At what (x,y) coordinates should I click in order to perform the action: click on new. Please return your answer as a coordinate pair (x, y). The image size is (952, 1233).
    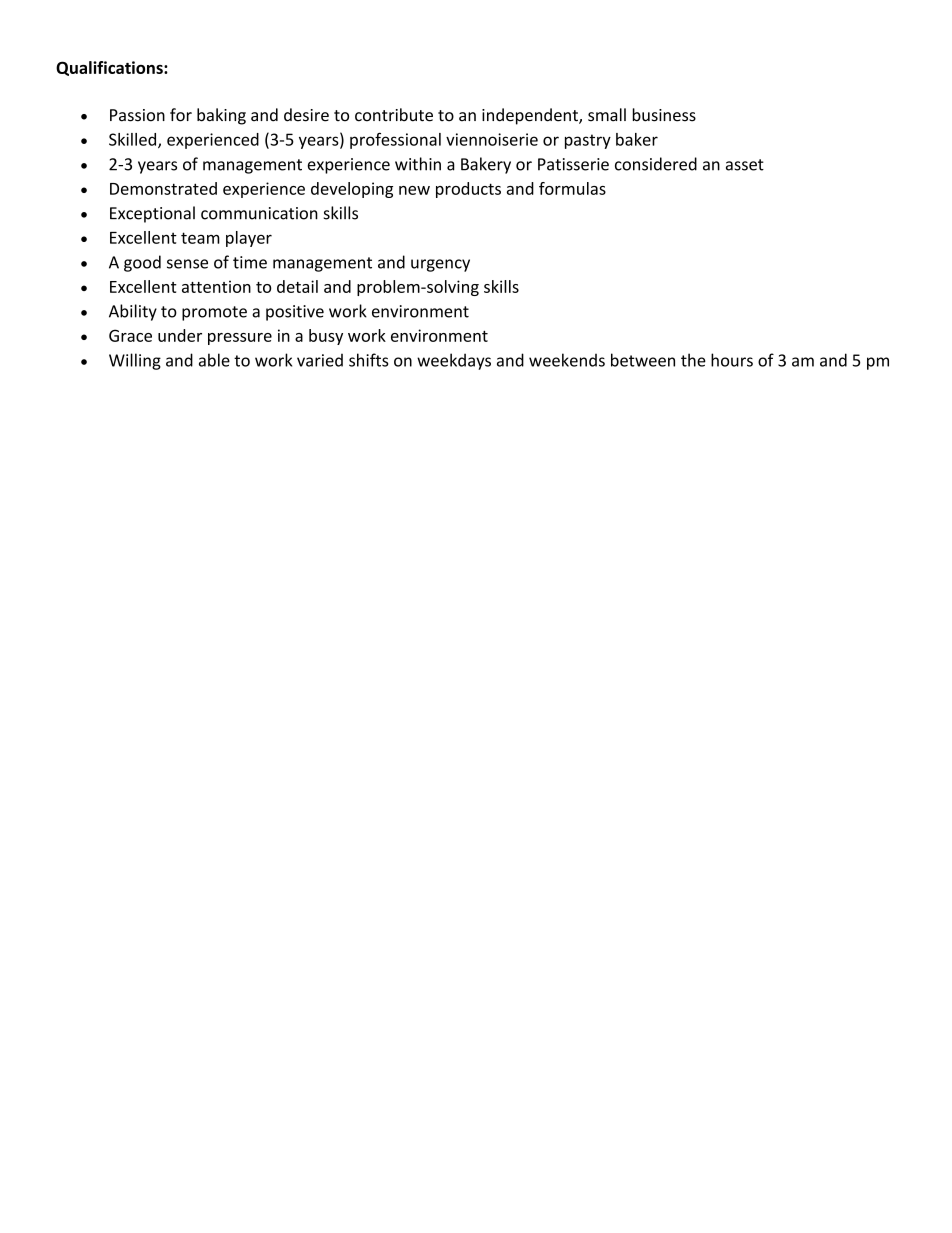
    Looking at the image, I should click on (414, 190).
